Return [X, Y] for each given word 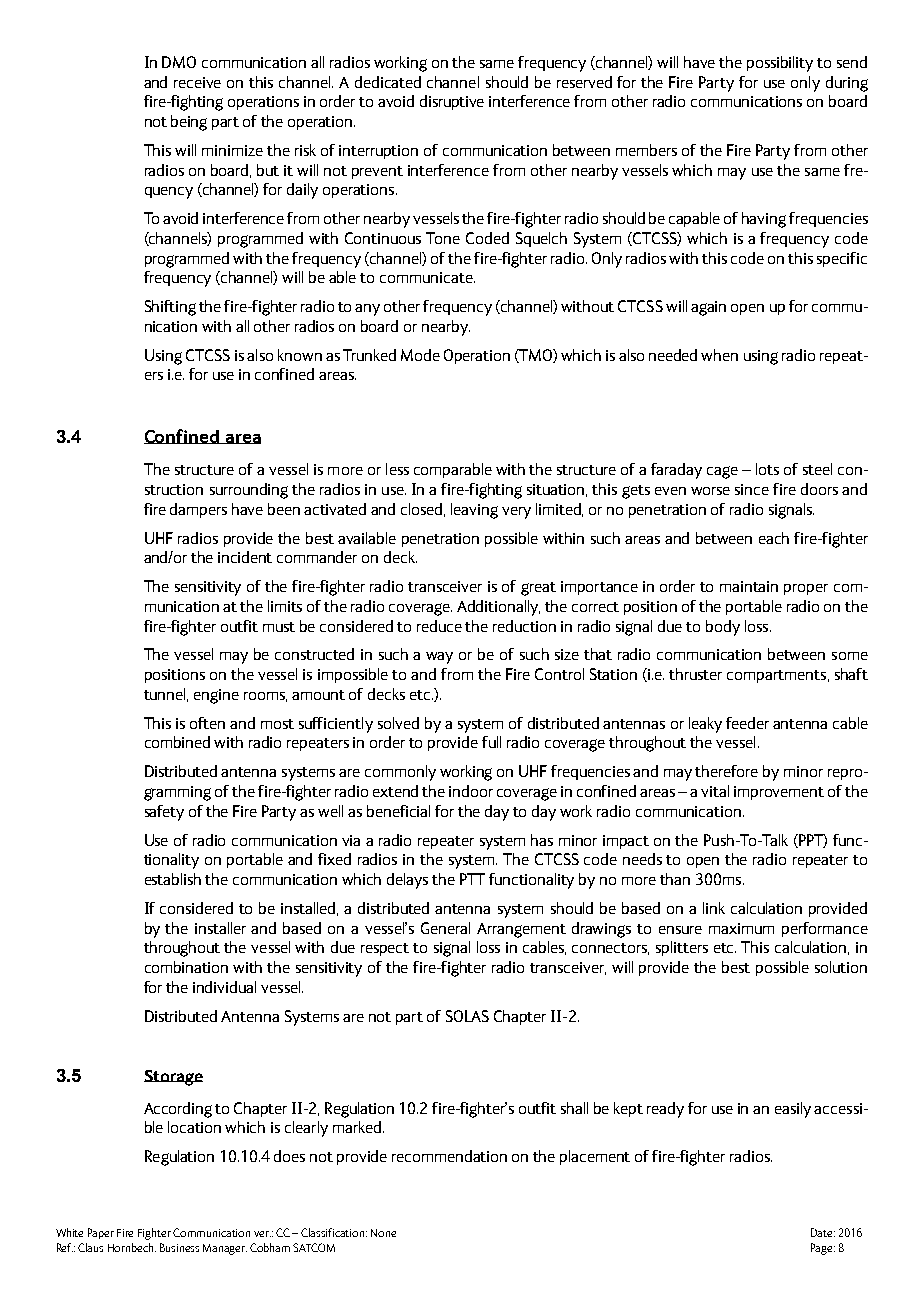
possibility [780, 64]
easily [793, 1110]
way [439, 658]
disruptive [452, 102]
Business [179, 1247]
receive [197, 82]
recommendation [449, 1156]
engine [216, 696]
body [723, 628]
